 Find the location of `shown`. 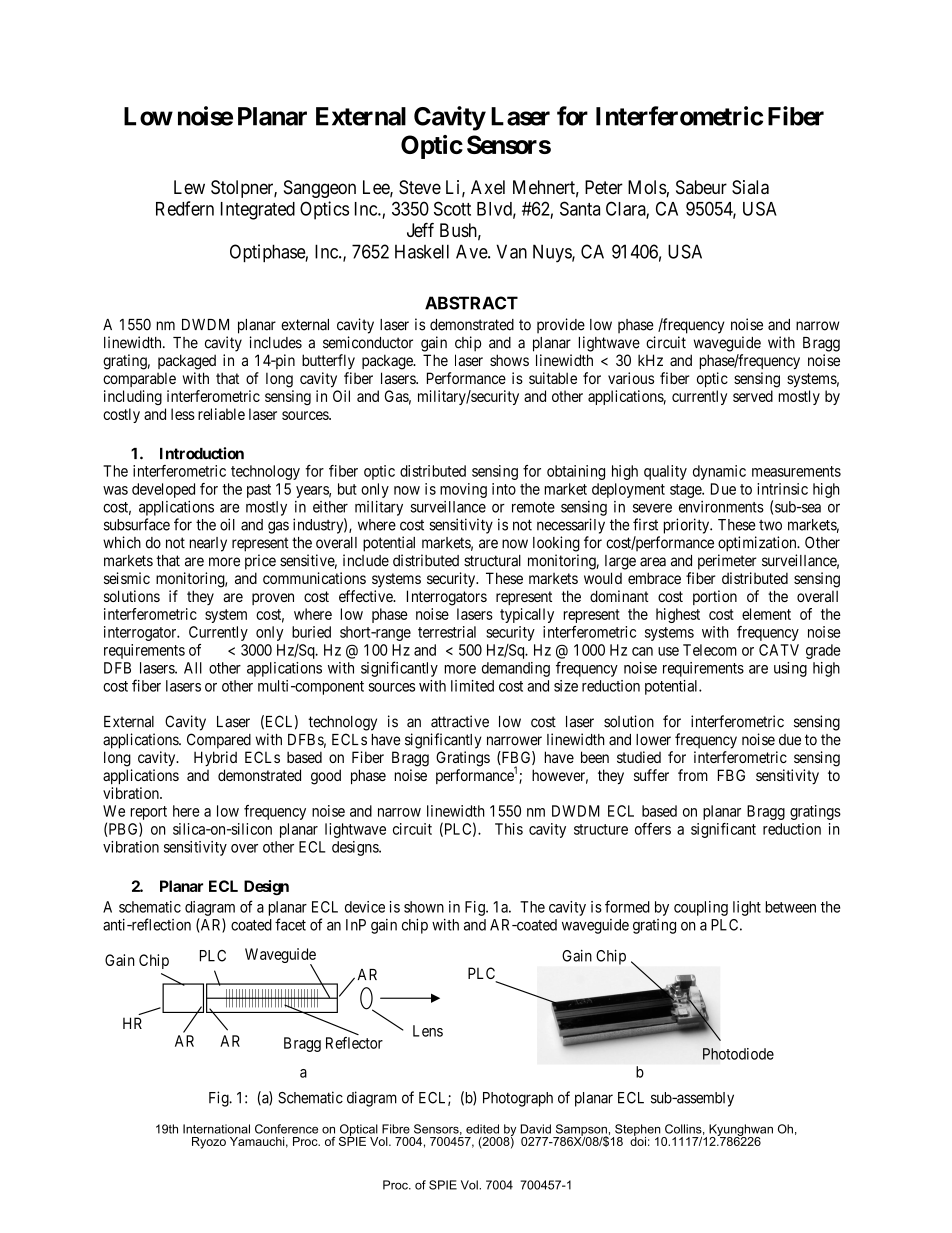

shown is located at coordinates (424, 907).
